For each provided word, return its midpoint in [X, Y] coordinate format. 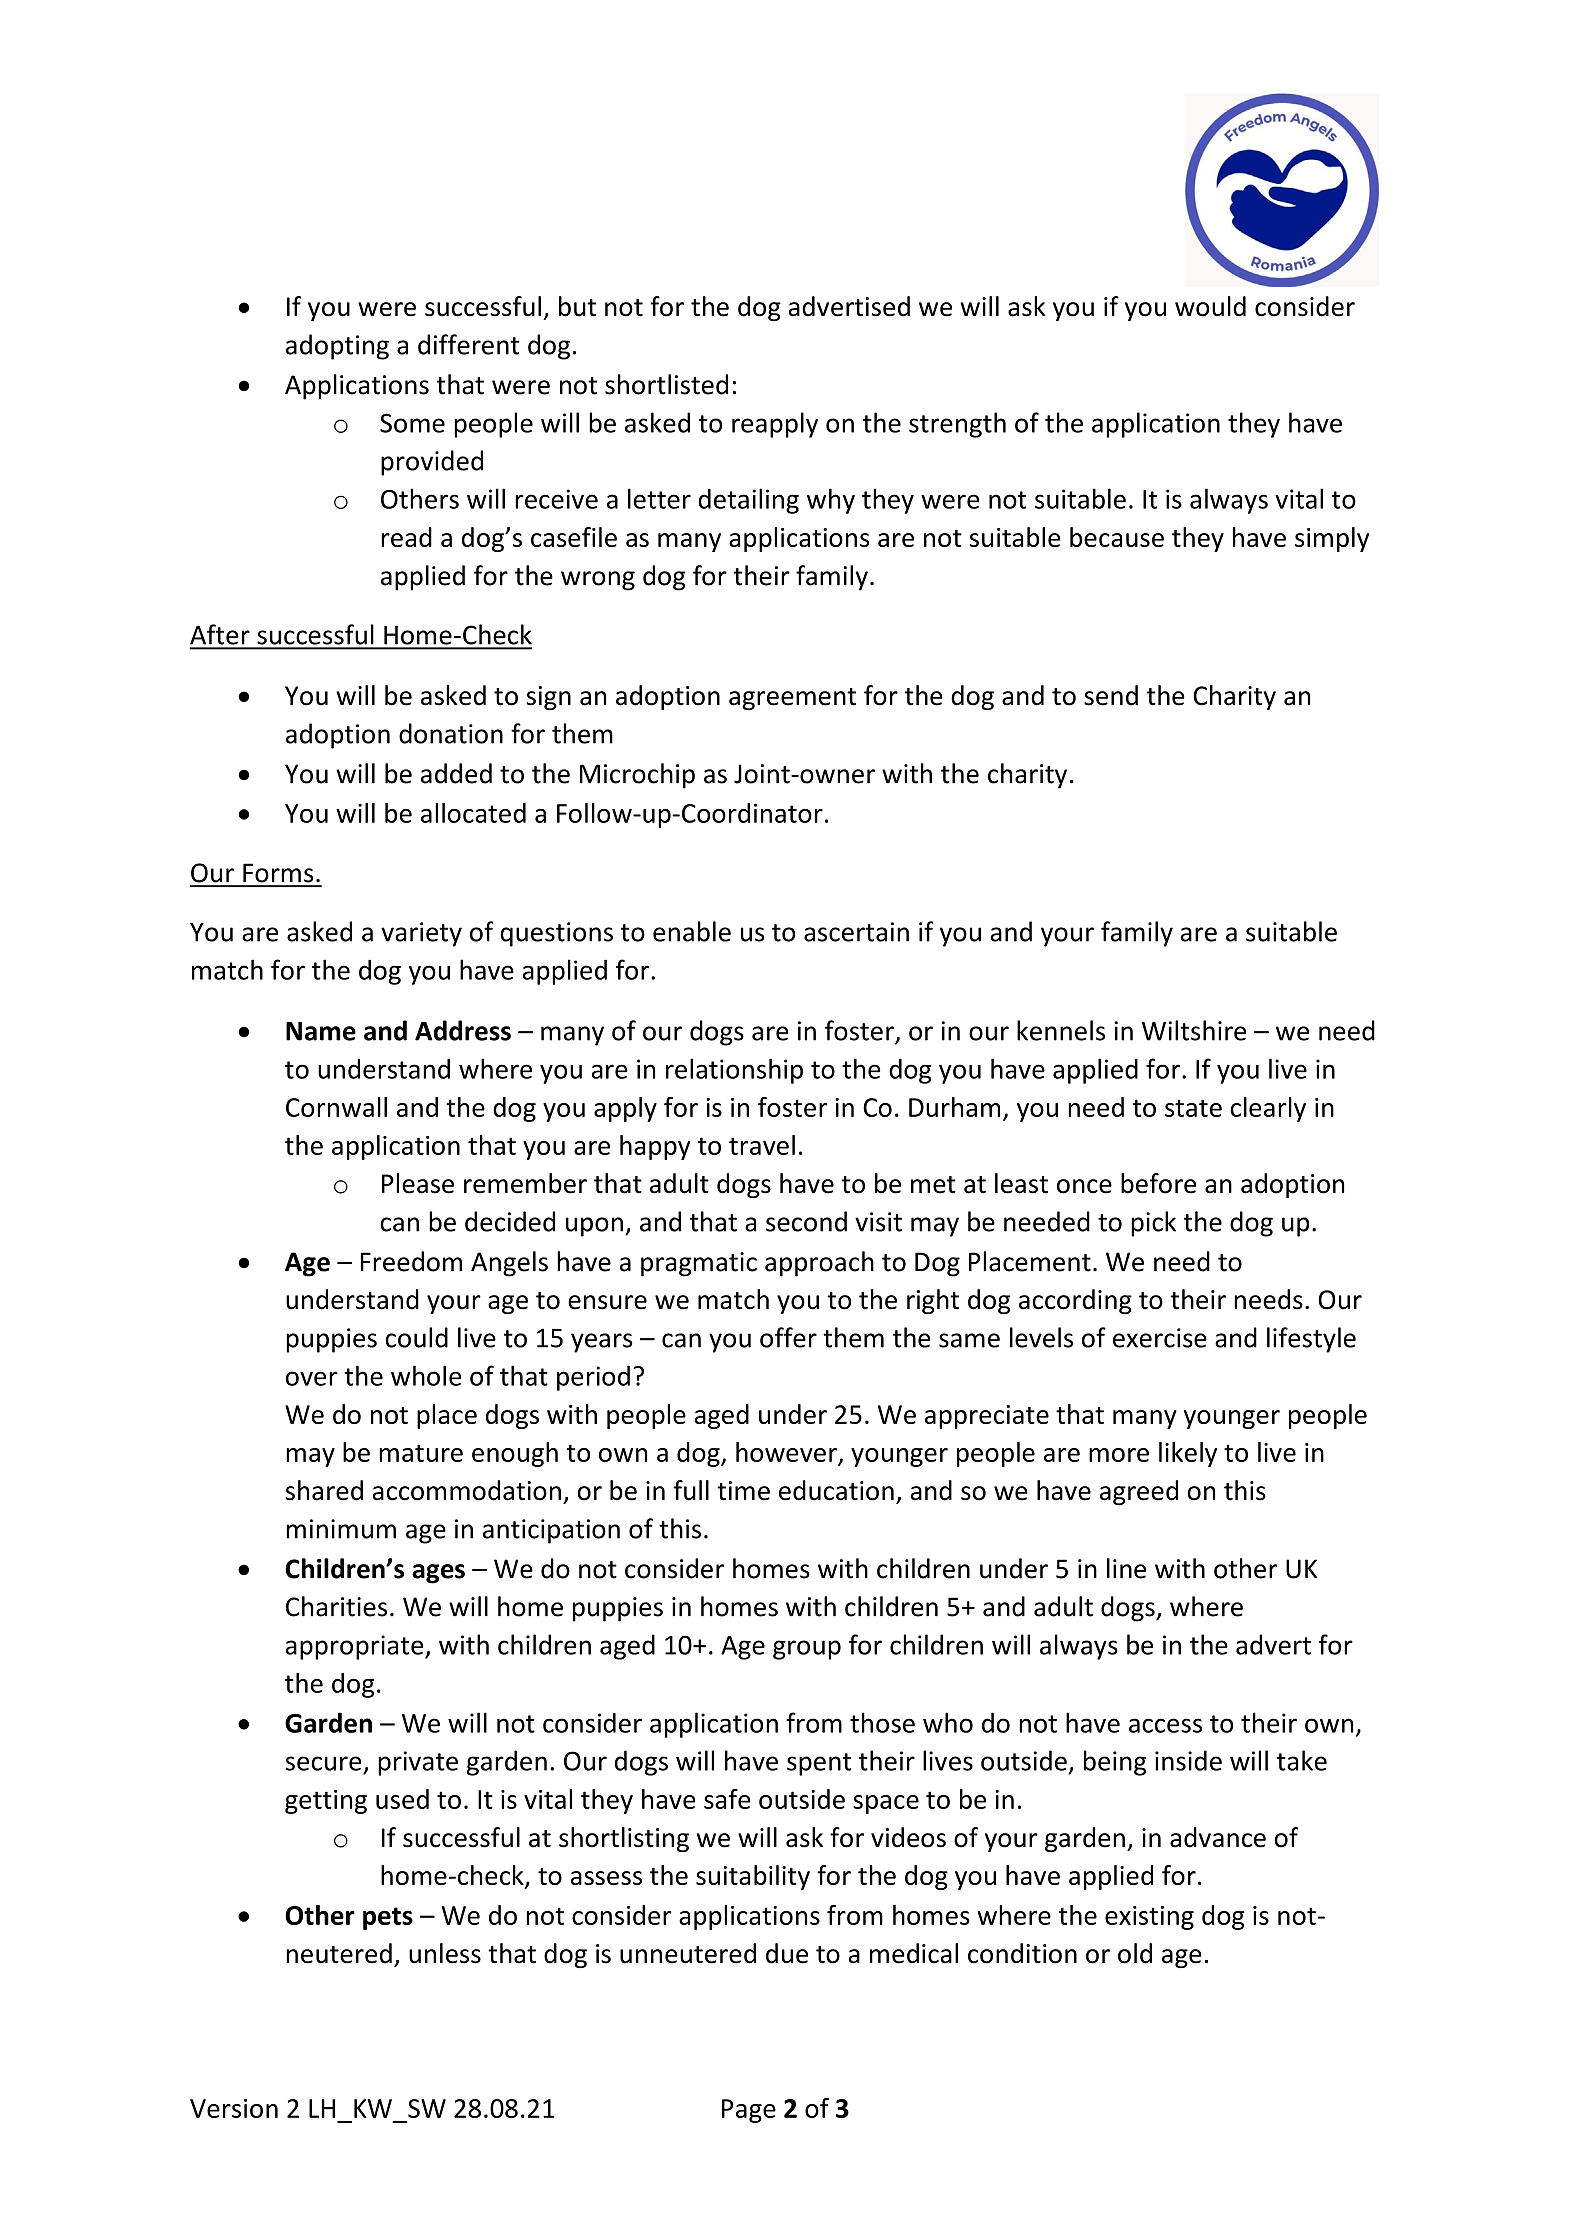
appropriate [356, 1647]
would [1210, 306]
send [1111, 695]
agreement [792, 699]
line [1126, 1568]
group [807, 1650]
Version [234, 2108]
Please [418, 1183]
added [456, 773]
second [806, 1221]
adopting [337, 347]
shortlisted [666, 384]
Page [749, 2111]
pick [1153, 1224]
